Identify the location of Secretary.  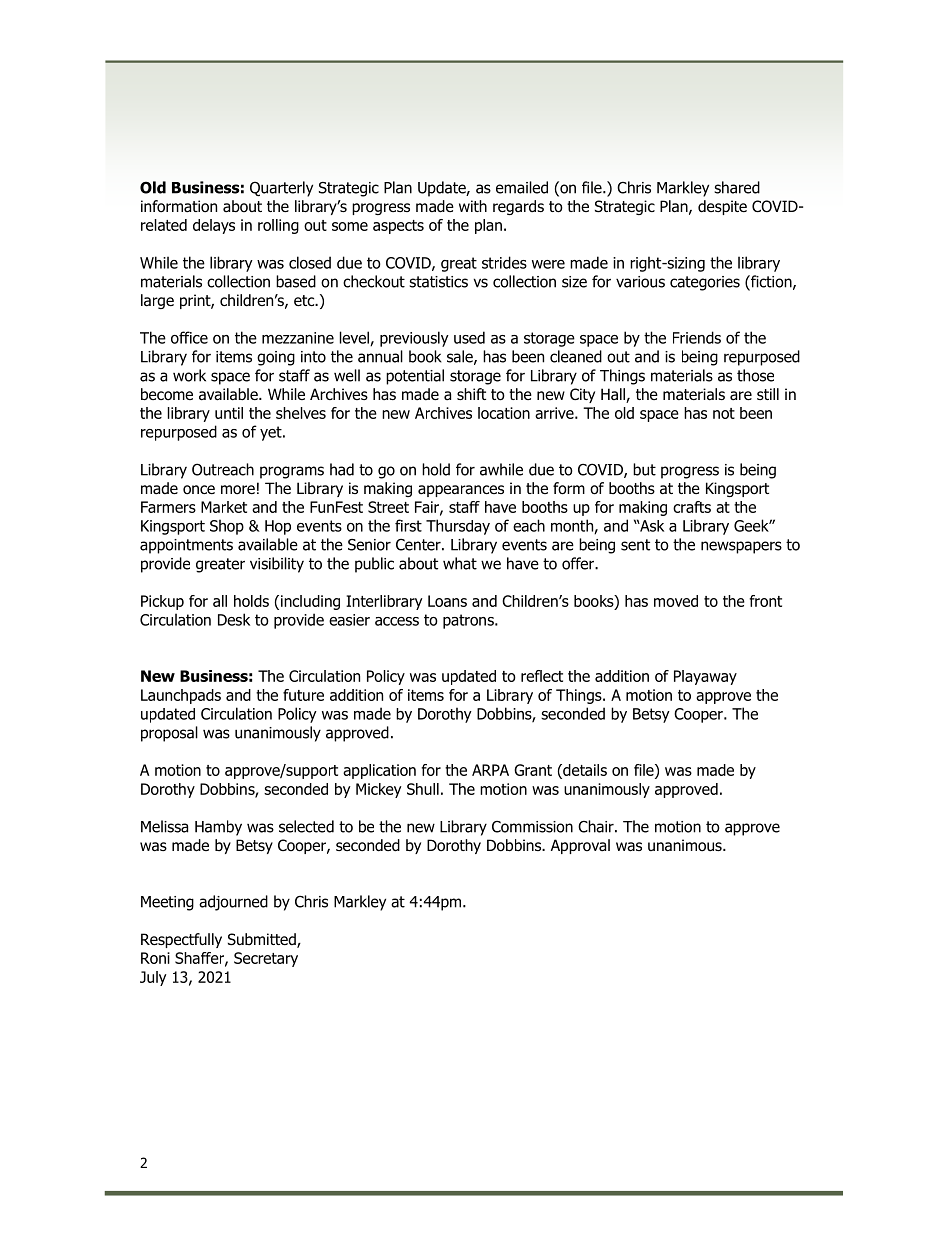
(266, 959).
